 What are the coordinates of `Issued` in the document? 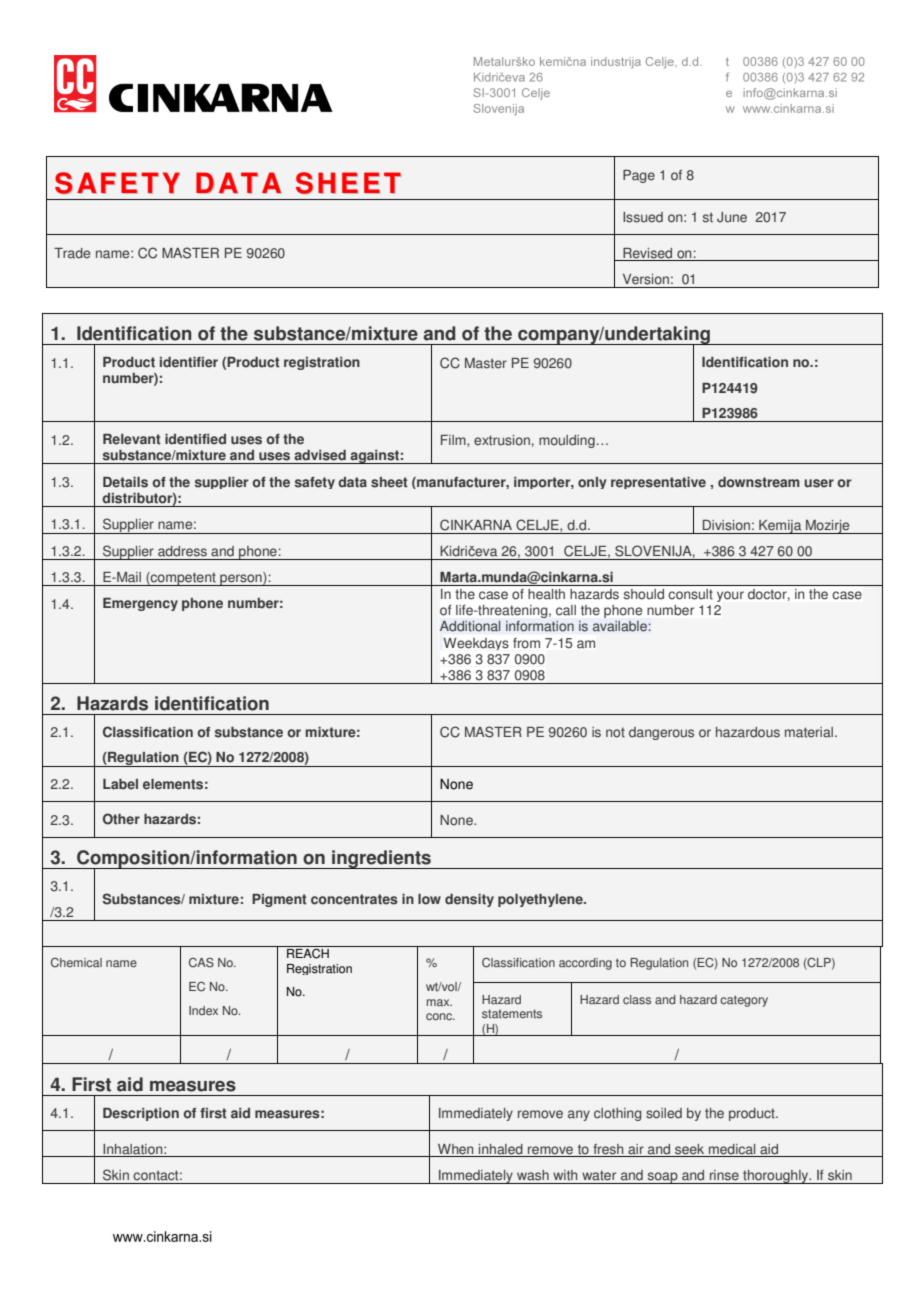 It's located at (643, 217).
